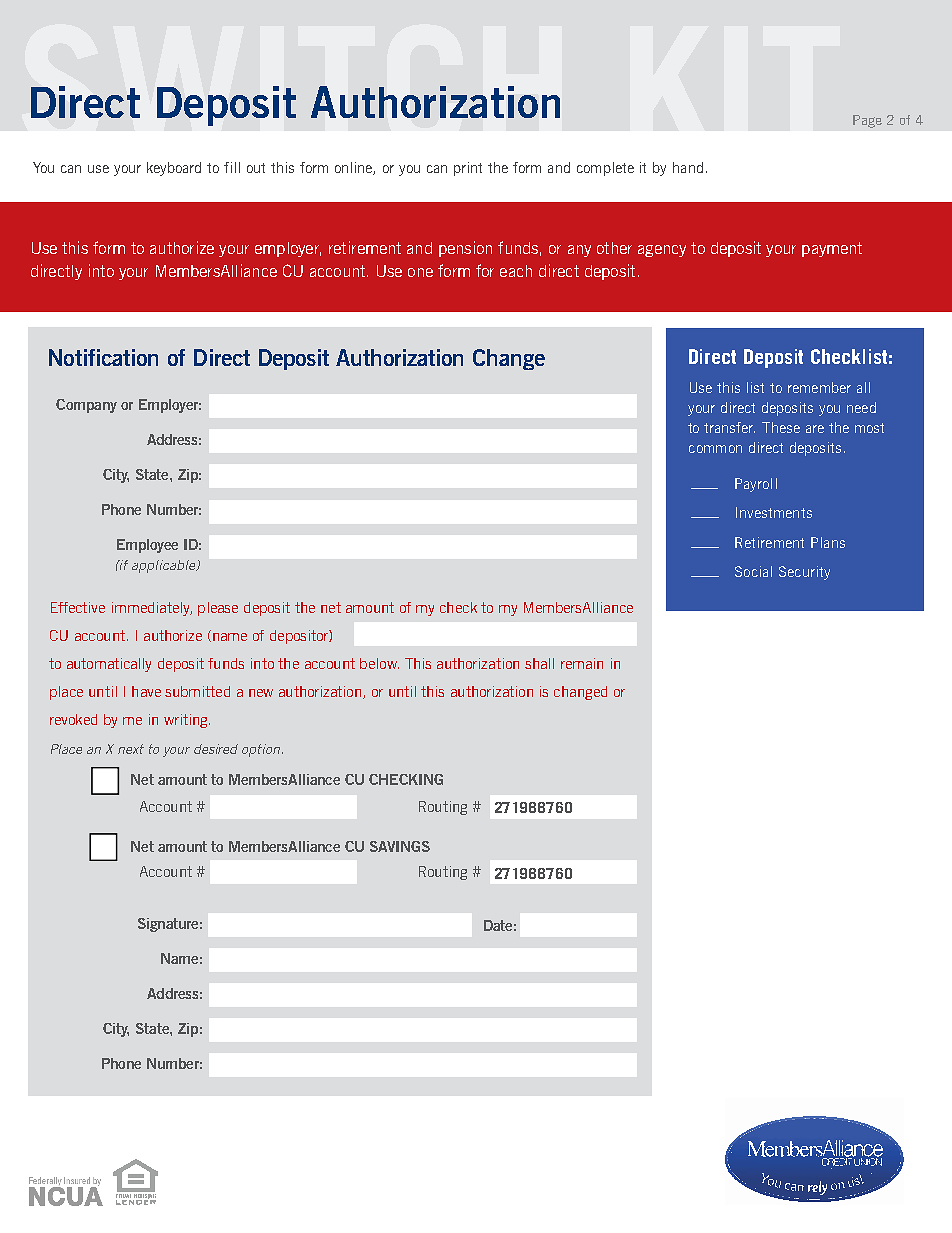 The image size is (952, 1233). What do you see at coordinates (174, 169) in the screenshot?
I see `keyboard` at bounding box center [174, 169].
